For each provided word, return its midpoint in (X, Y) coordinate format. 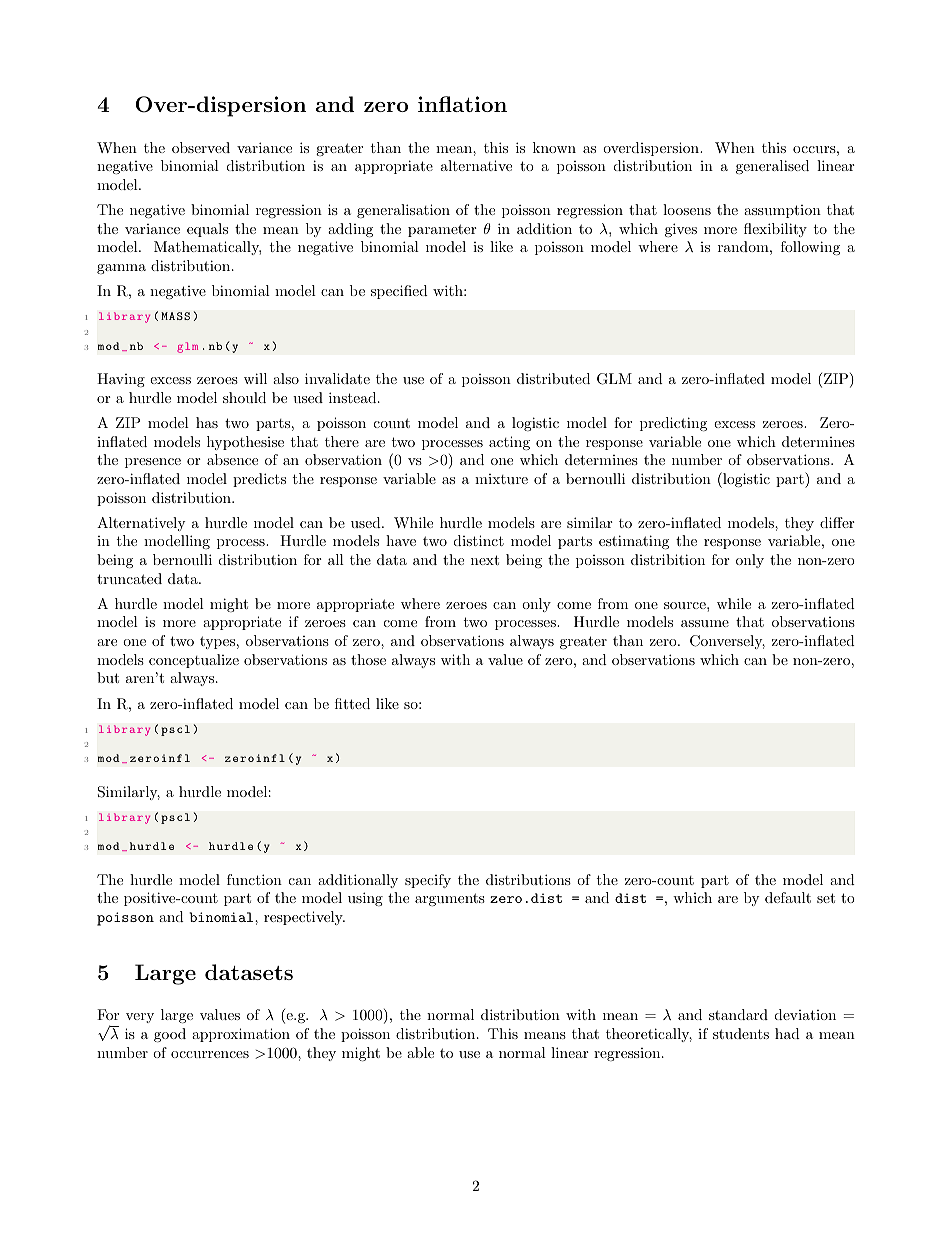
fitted (352, 703)
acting (509, 443)
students (741, 1033)
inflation (462, 104)
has (207, 422)
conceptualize (194, 661)
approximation (241, 1035)
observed (201, 147)
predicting (673, 424)
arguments (450, 899)
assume (705, 623)
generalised (772, 167)
